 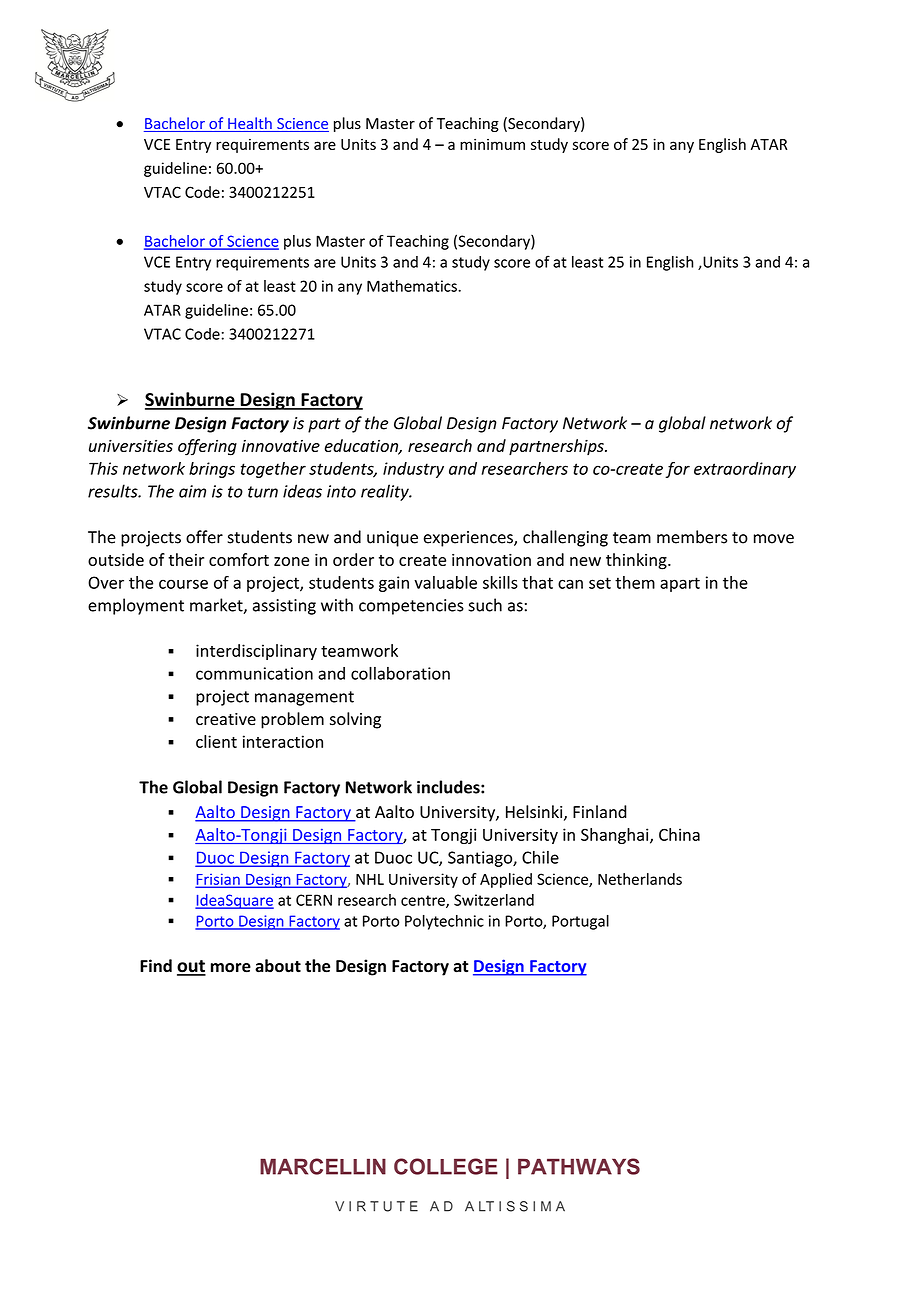 I want to click on Health, so click(x=250, y=124).
